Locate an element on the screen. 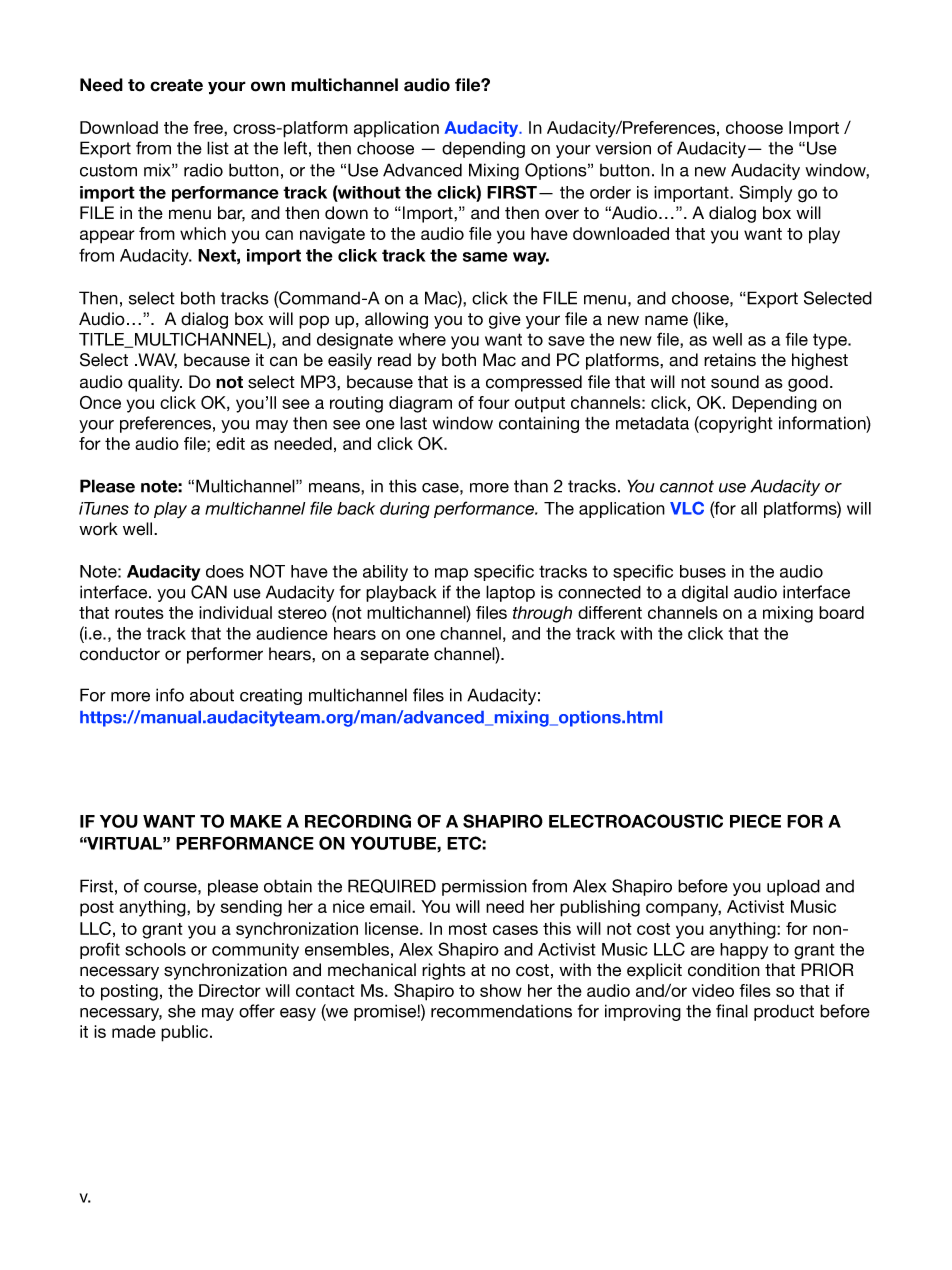 The image size is (952, 1270). buses is located at coordinates (703, 571).
